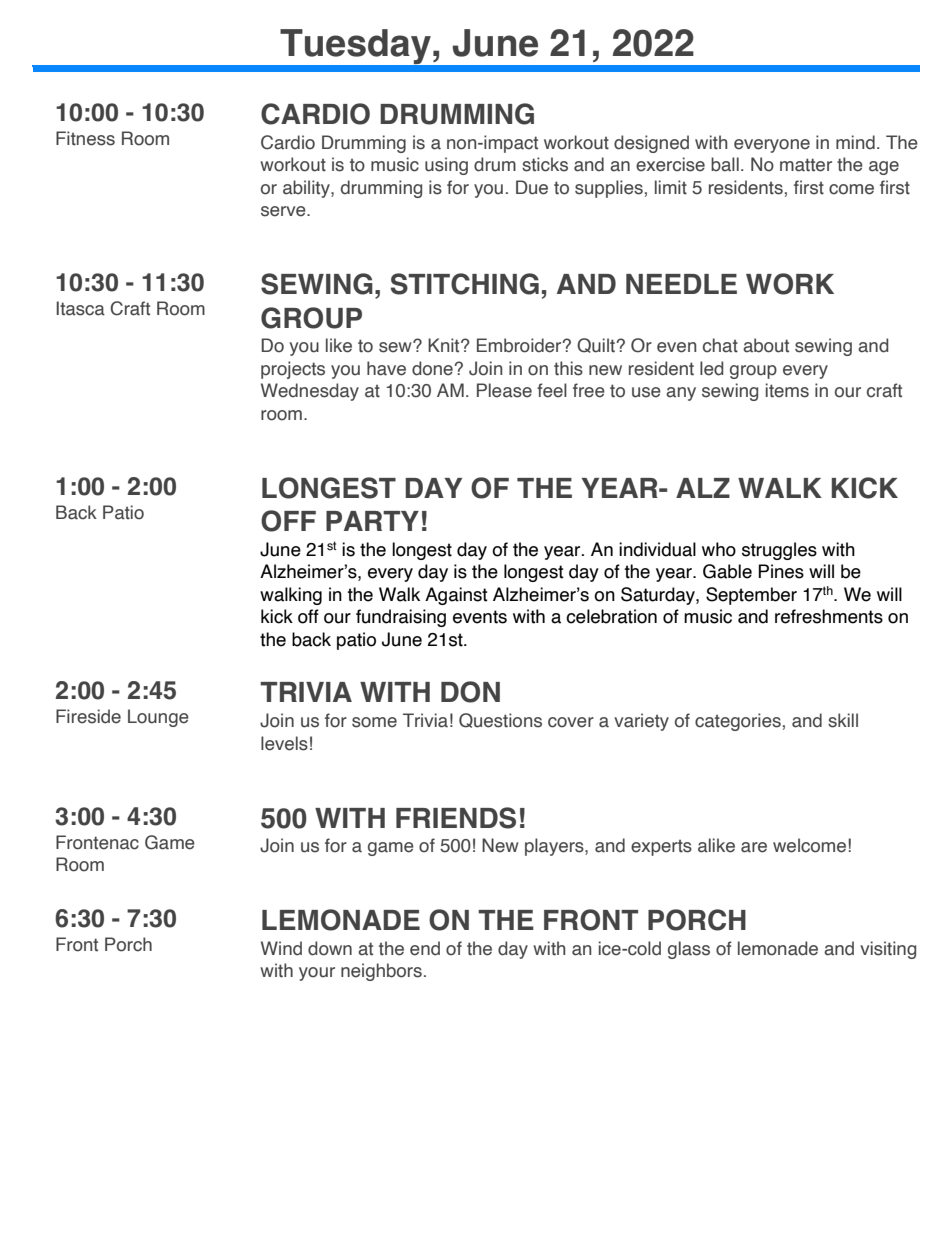  Describe the element at coordinates (310, 392) in the document. I see `Wednesday` at that location.
